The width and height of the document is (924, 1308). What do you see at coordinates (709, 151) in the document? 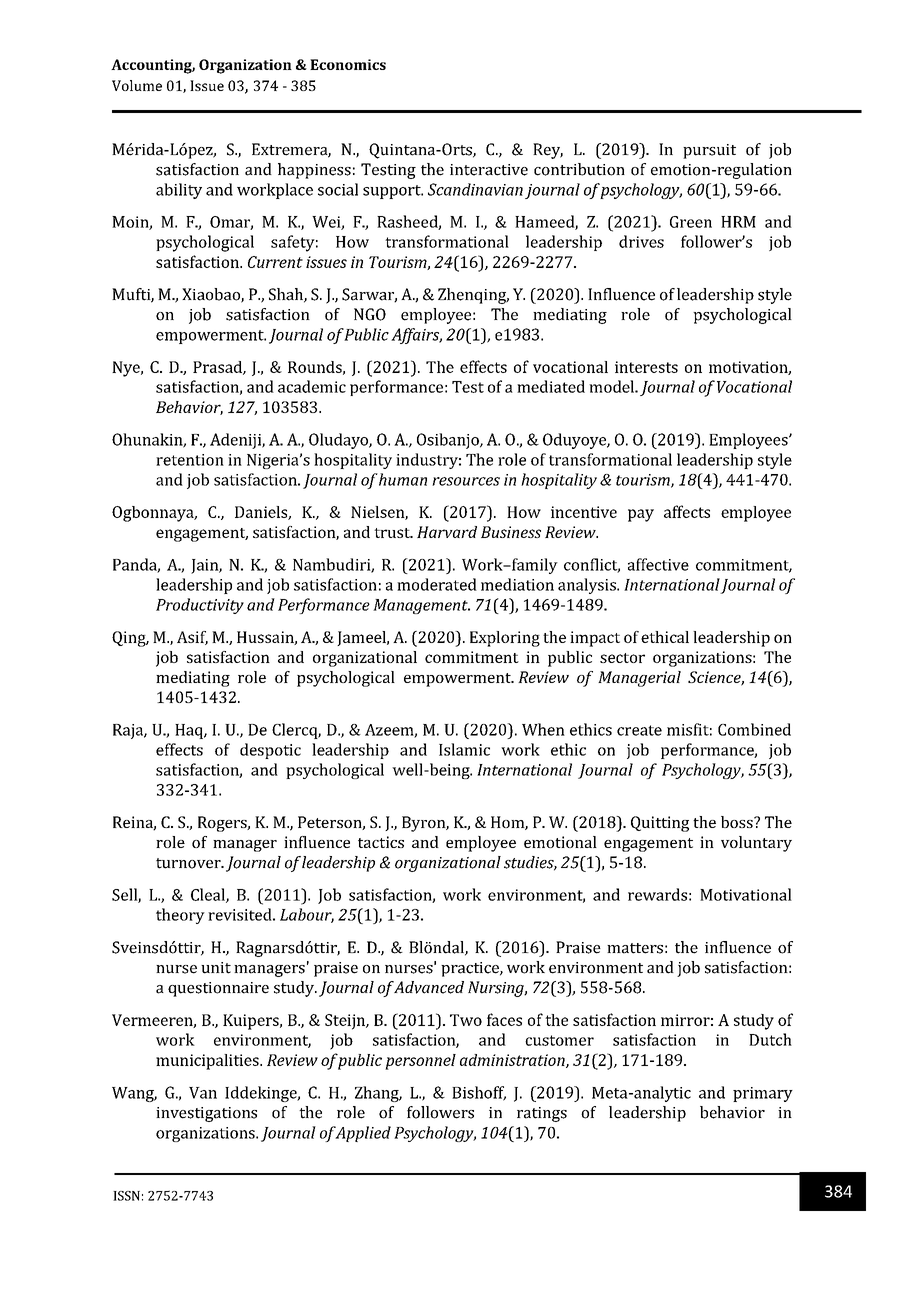
I see `pursuit` at bounding box center [709, 151].
